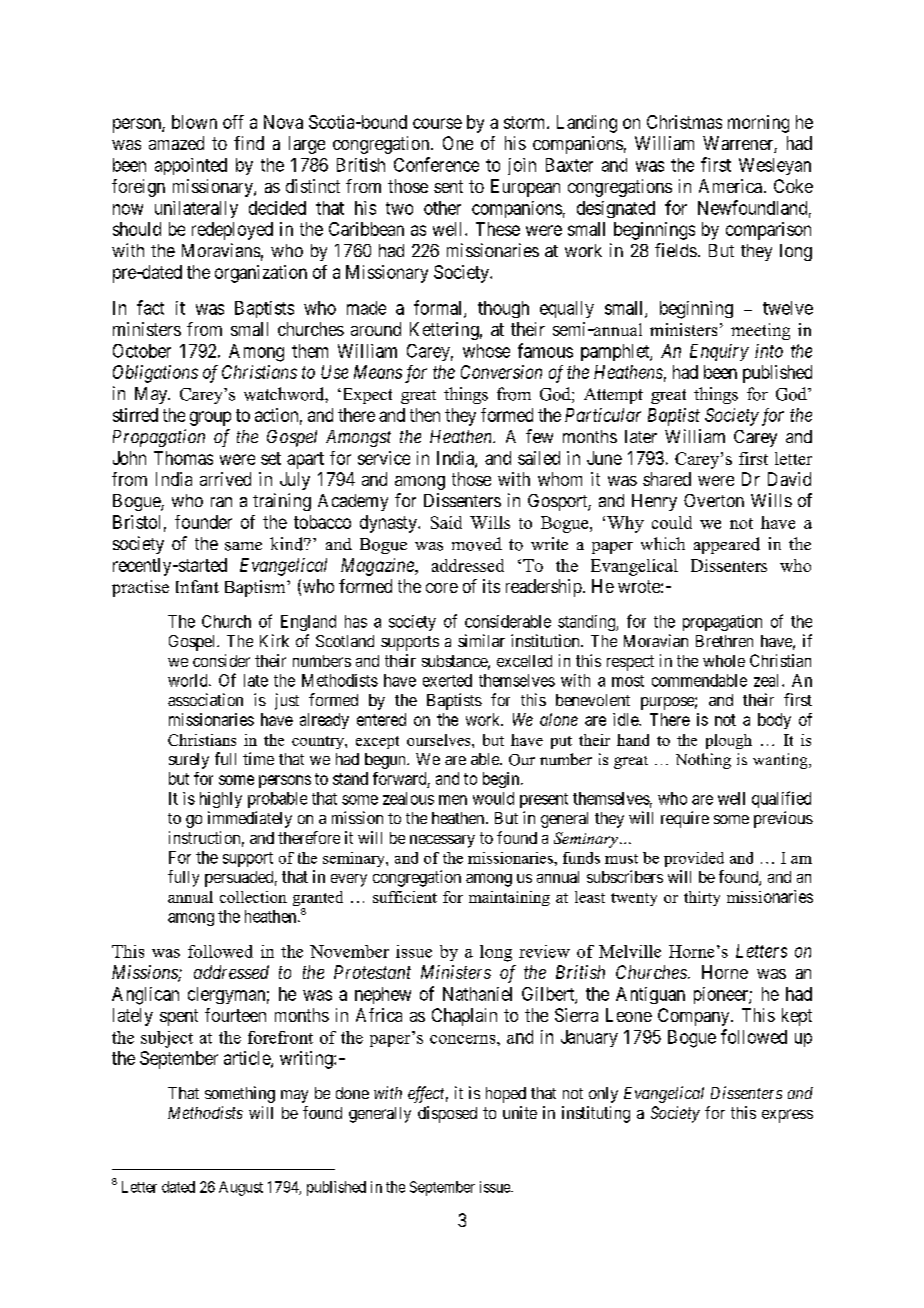 Image resolution: width=924 pixels, height=1308 pixels. I want to click on August, so click(241, 1188).
